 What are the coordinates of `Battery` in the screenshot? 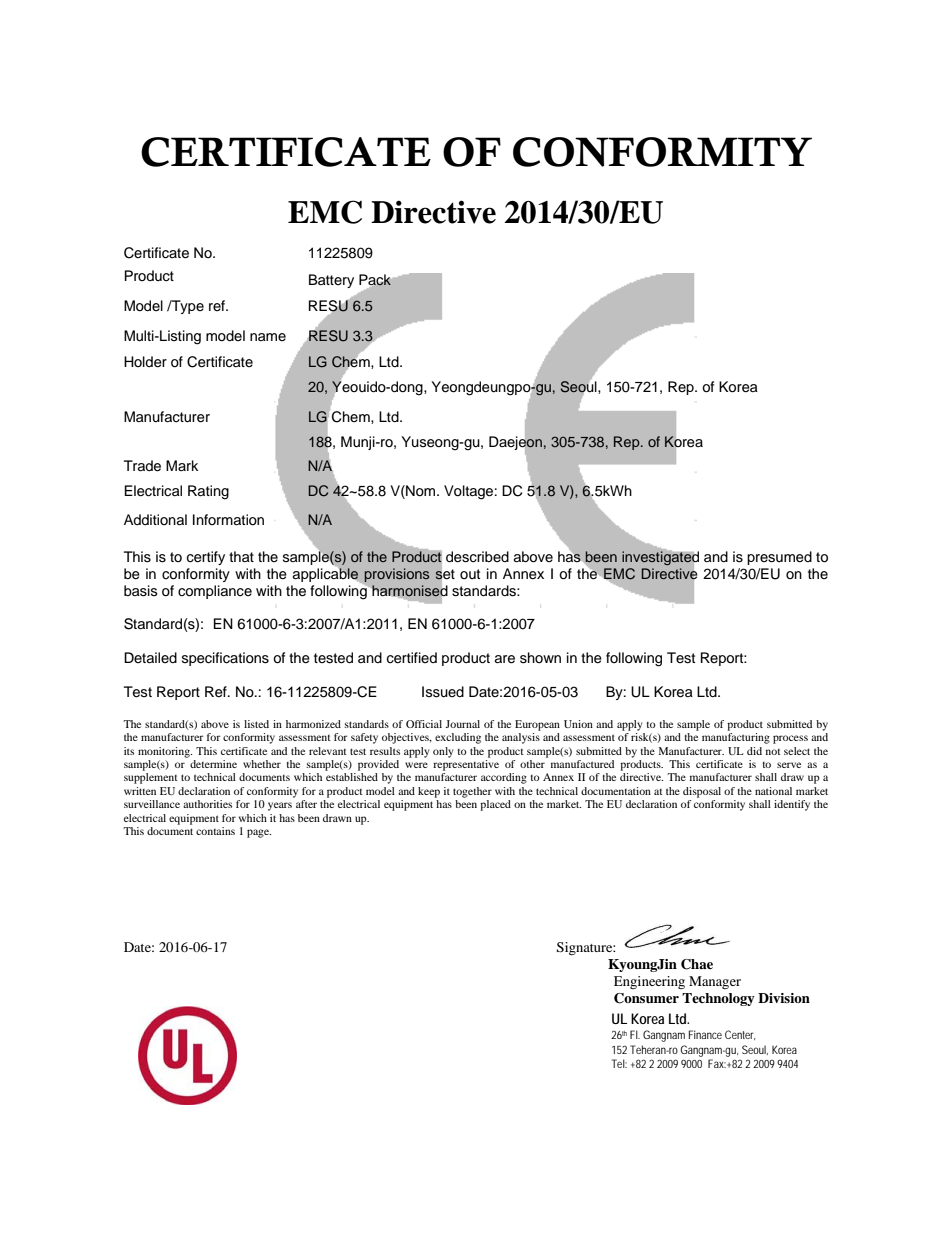 It's located at (331, 281).
